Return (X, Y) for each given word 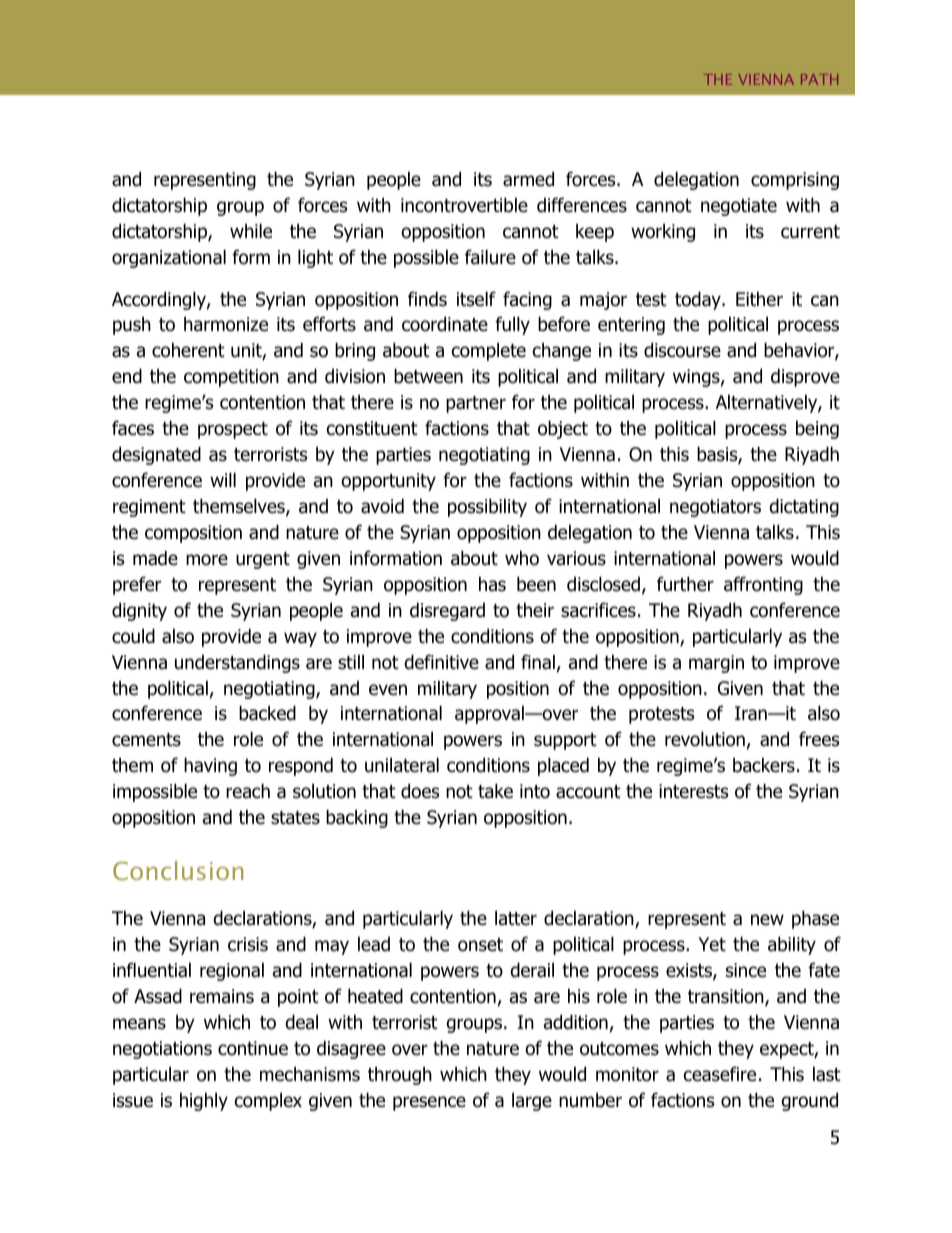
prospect (233, 430)
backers (764, 765)
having (210, 766)
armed (528, 179)
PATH (819, 79)
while (251, 231)
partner (476, 404)
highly (204, 1101)
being (817, 429)
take (495, 791)
